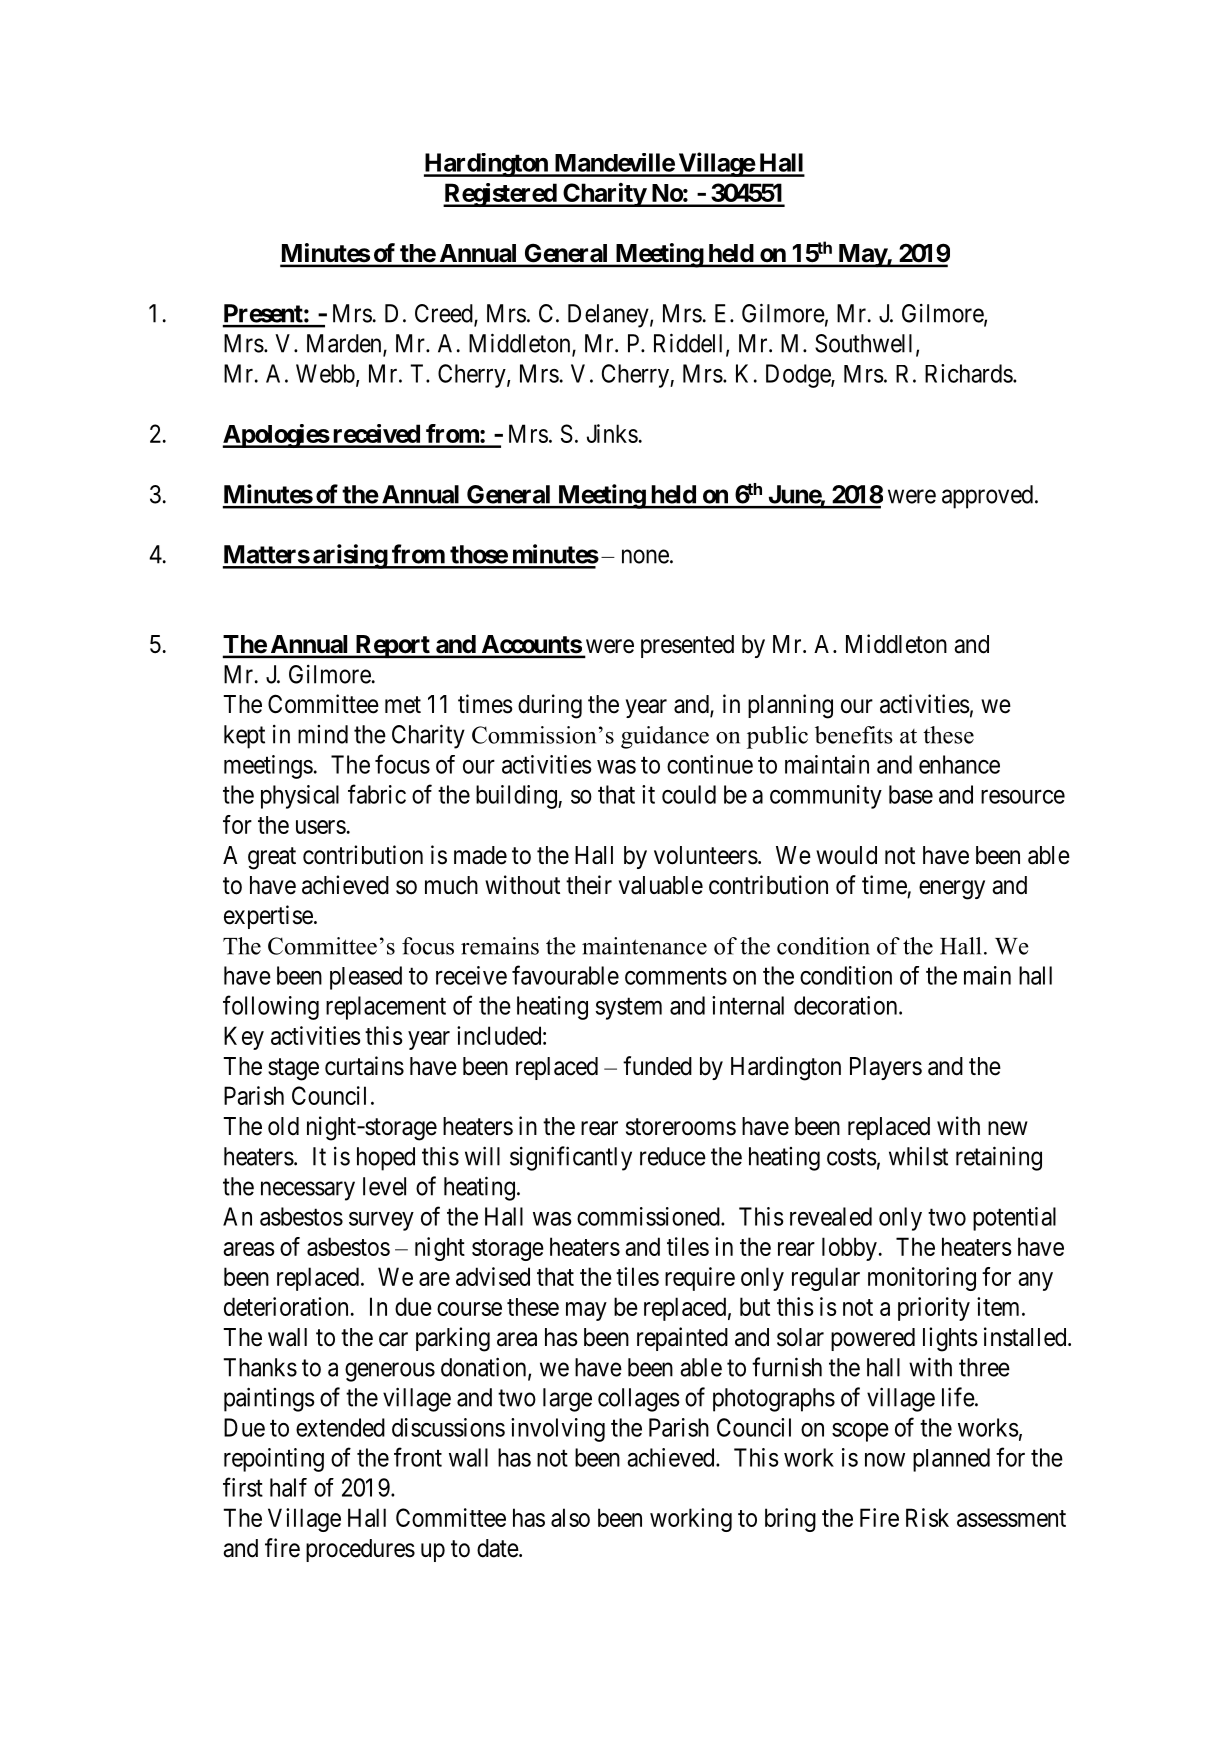  I want to click on procedures, so click(360, 1550).
